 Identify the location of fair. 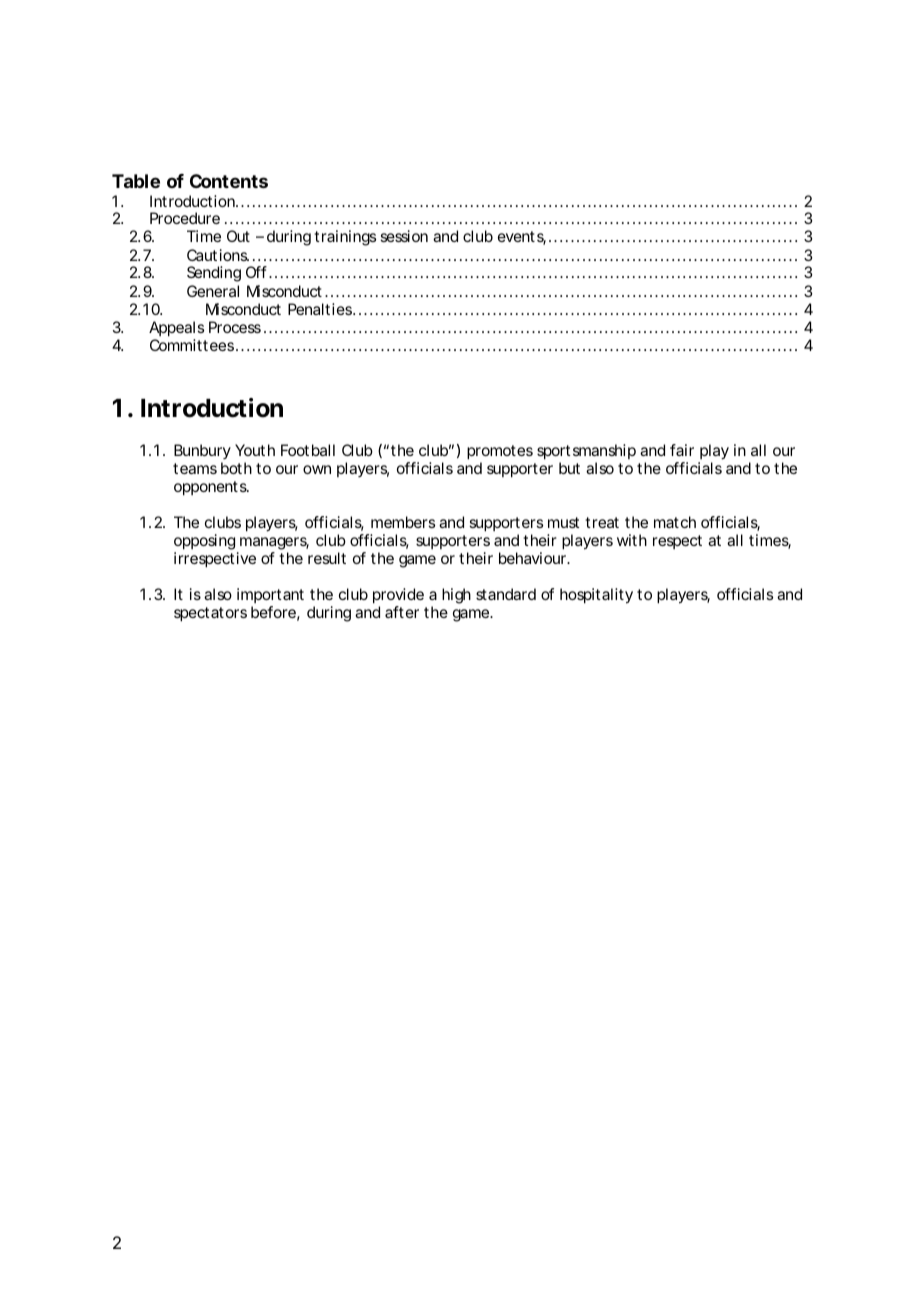
(682, 450).
